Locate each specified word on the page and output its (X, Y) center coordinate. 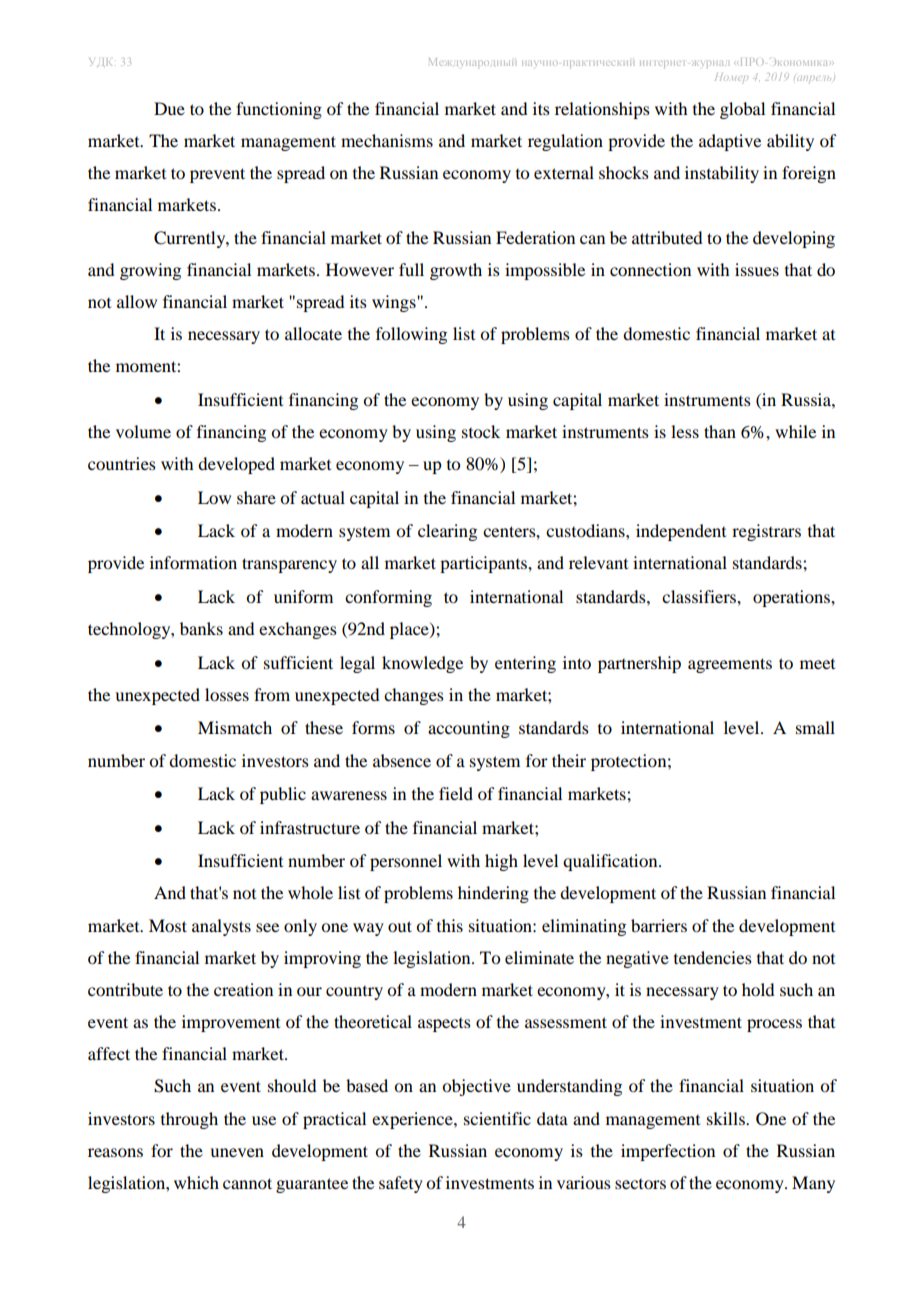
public (283, 795)
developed (236, 465)
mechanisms (387, 140)
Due (169, 108)
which (196, 1182)
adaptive (730, 142)
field (456, 793)
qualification (611, 862)
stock (481, 431)
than (720, 431)
